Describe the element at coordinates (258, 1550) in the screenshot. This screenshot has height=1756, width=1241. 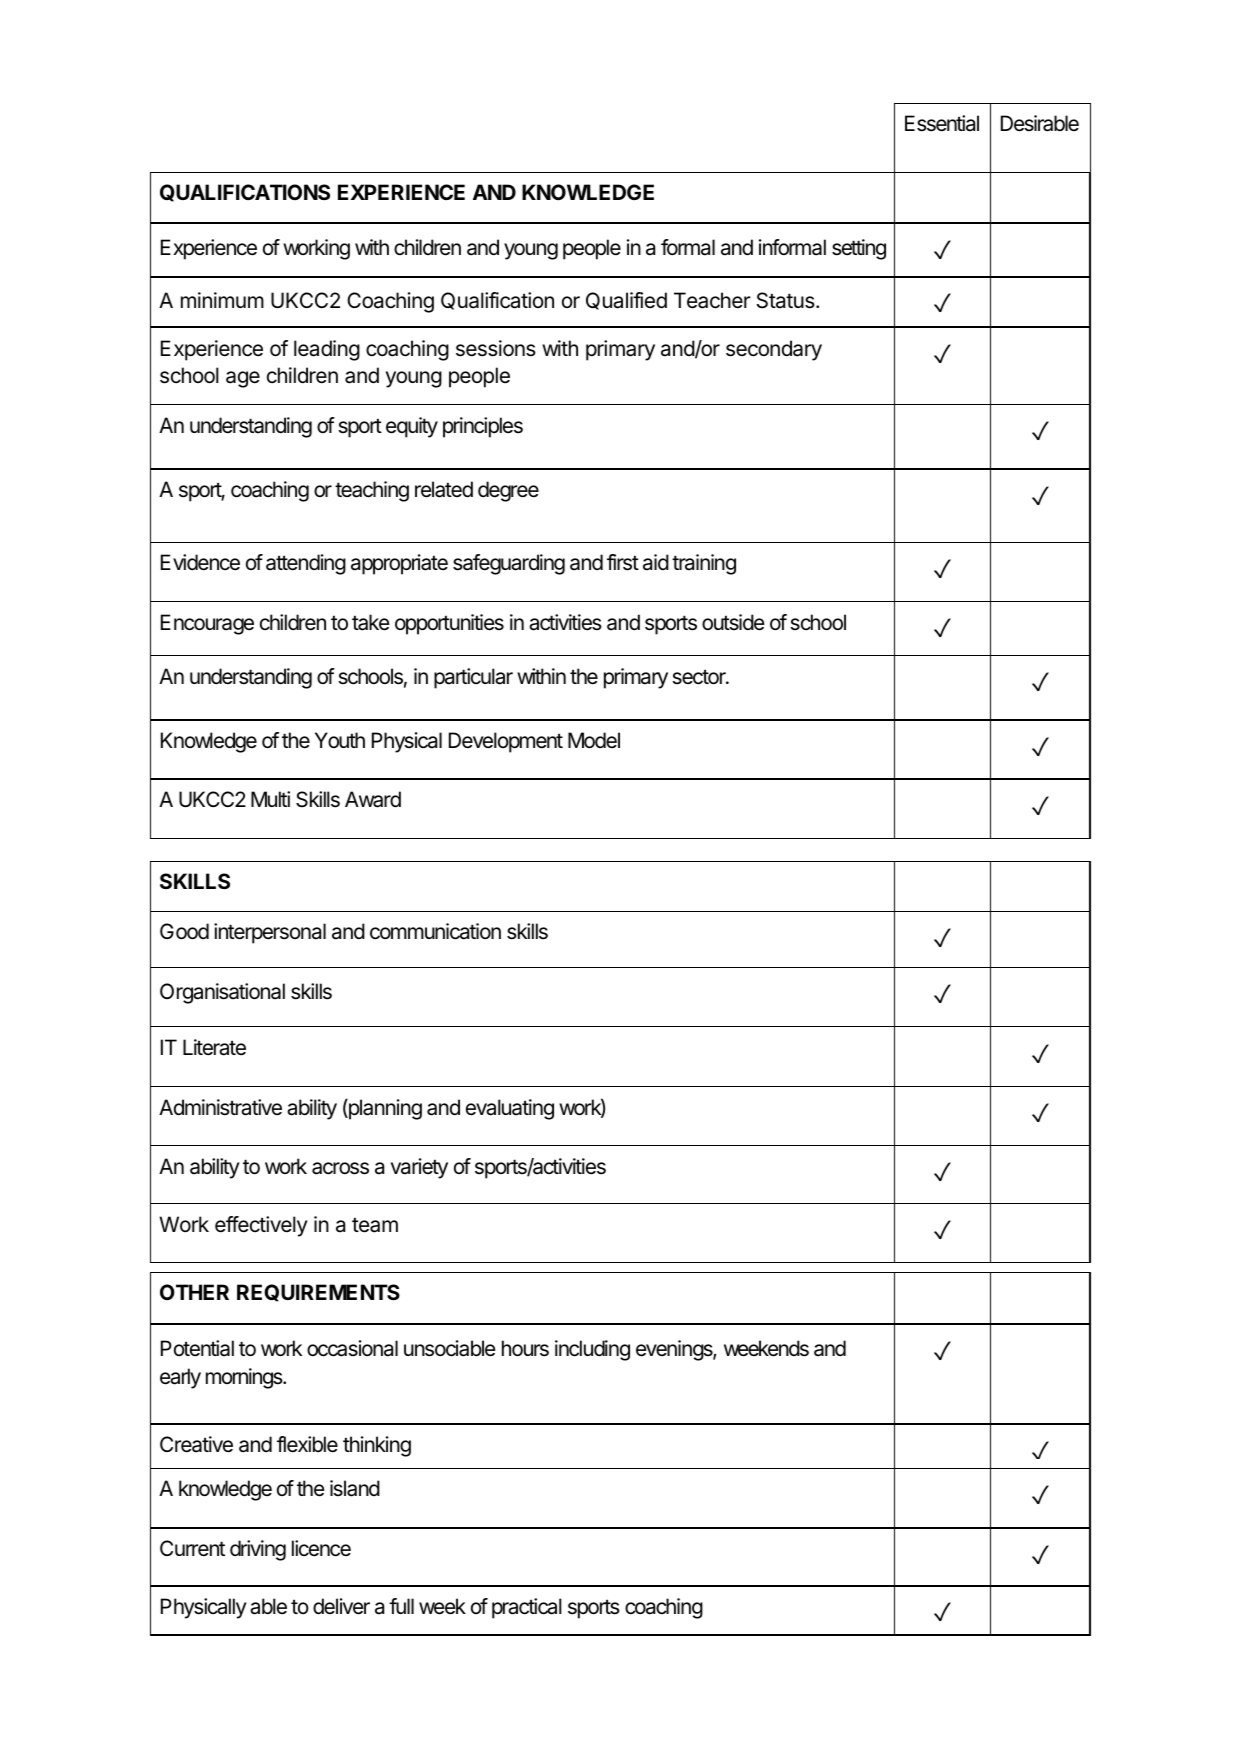
I see `driving` at that location.
